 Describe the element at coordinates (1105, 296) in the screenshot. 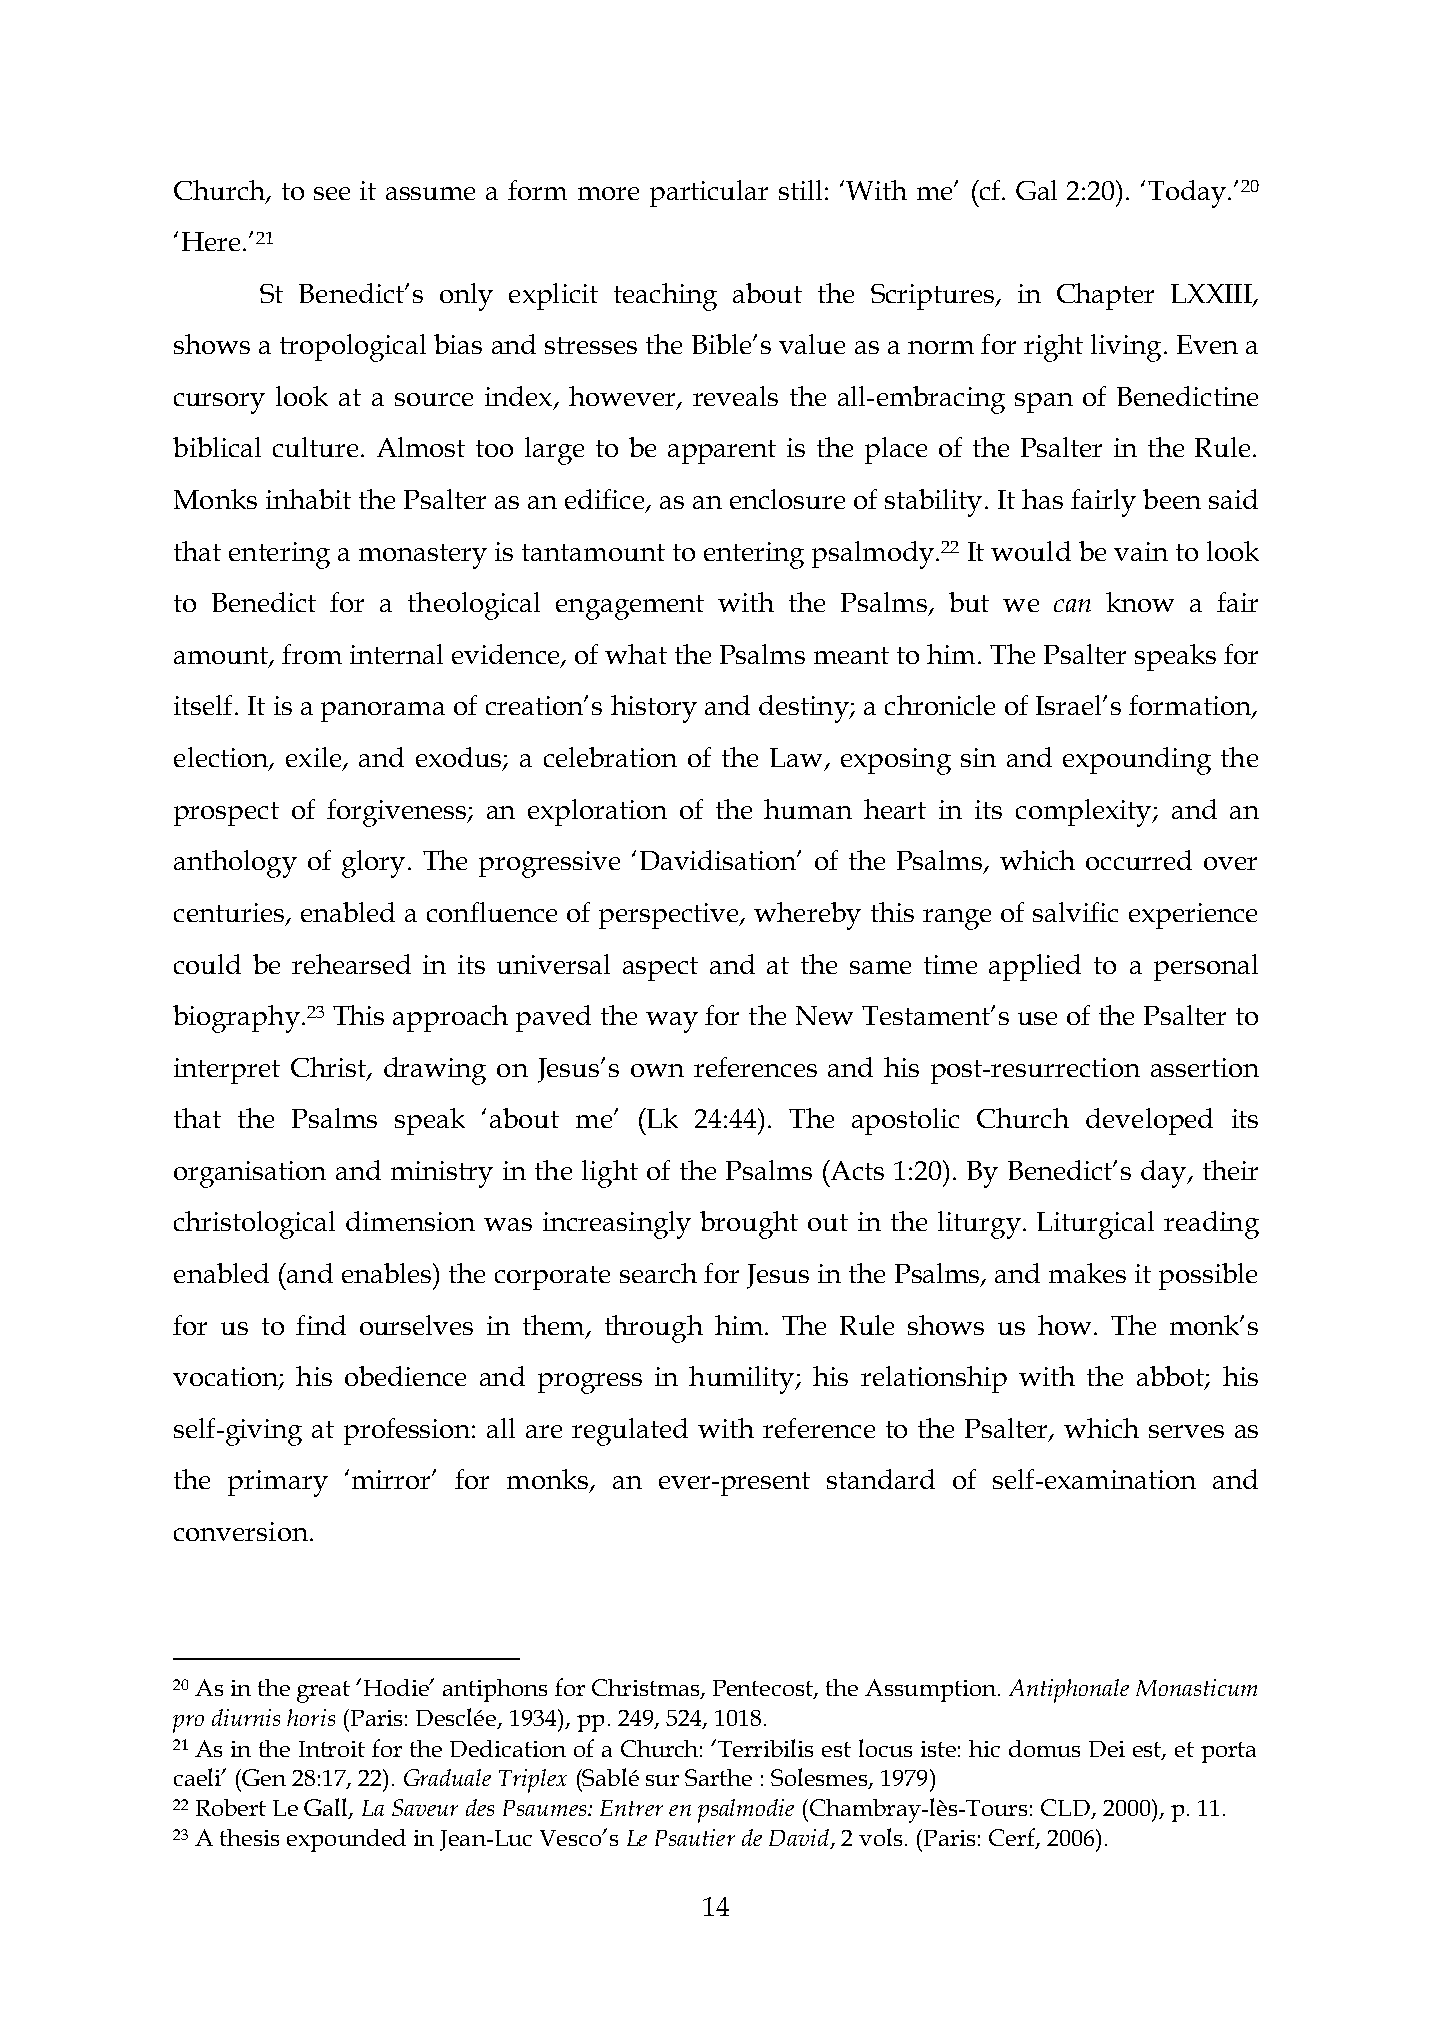

I see `Chapter` at that location.
